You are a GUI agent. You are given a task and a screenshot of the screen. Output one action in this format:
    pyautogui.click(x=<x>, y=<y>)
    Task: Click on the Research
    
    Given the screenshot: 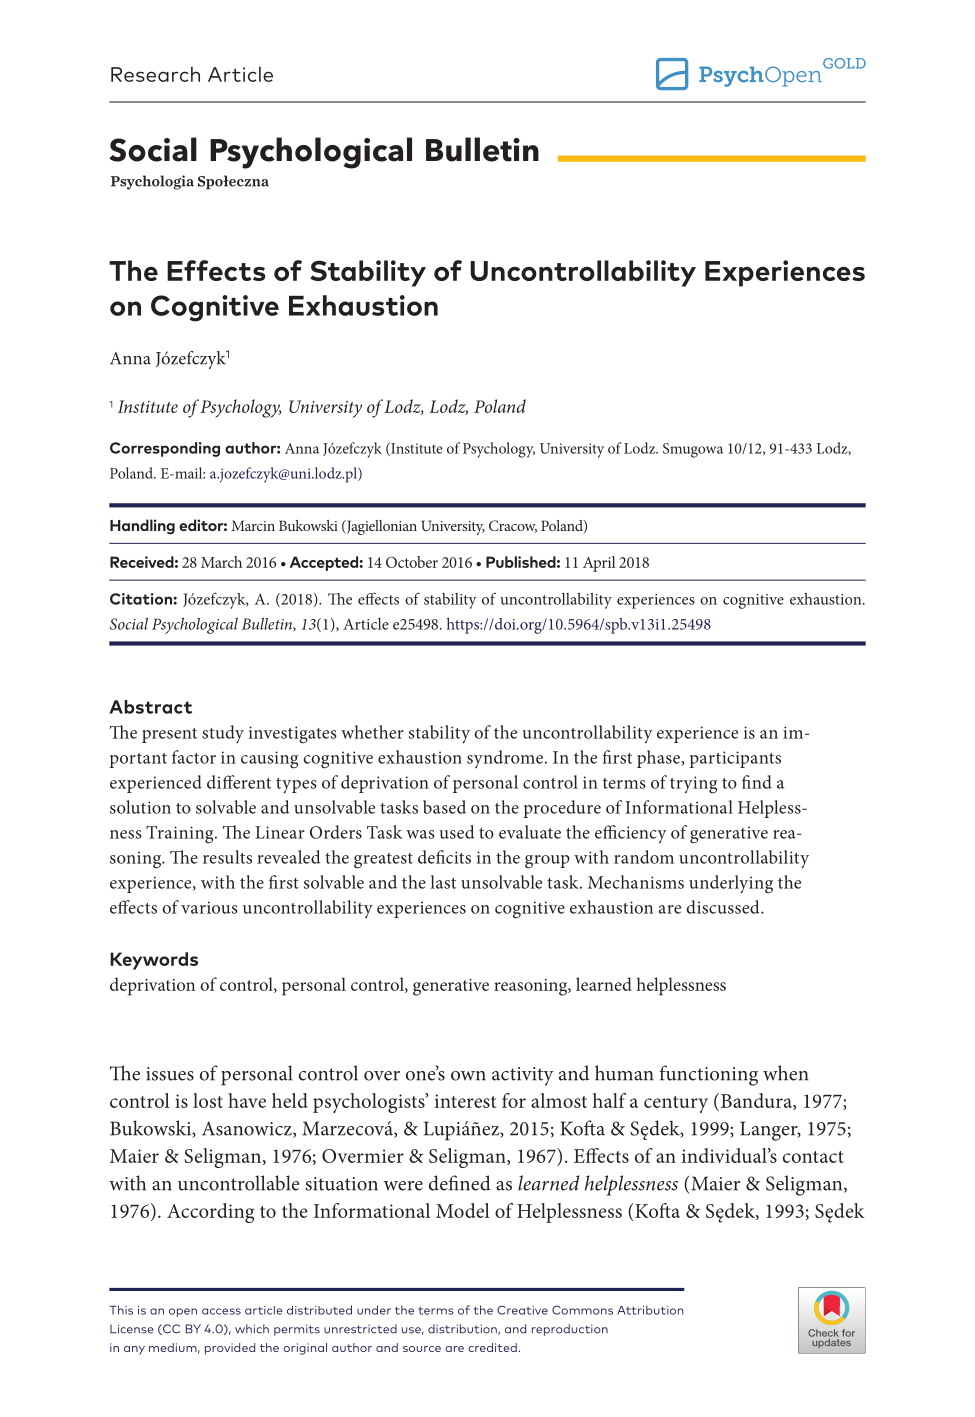 What is the action you would take?
    pyautogui.click(x=155, y=74)
